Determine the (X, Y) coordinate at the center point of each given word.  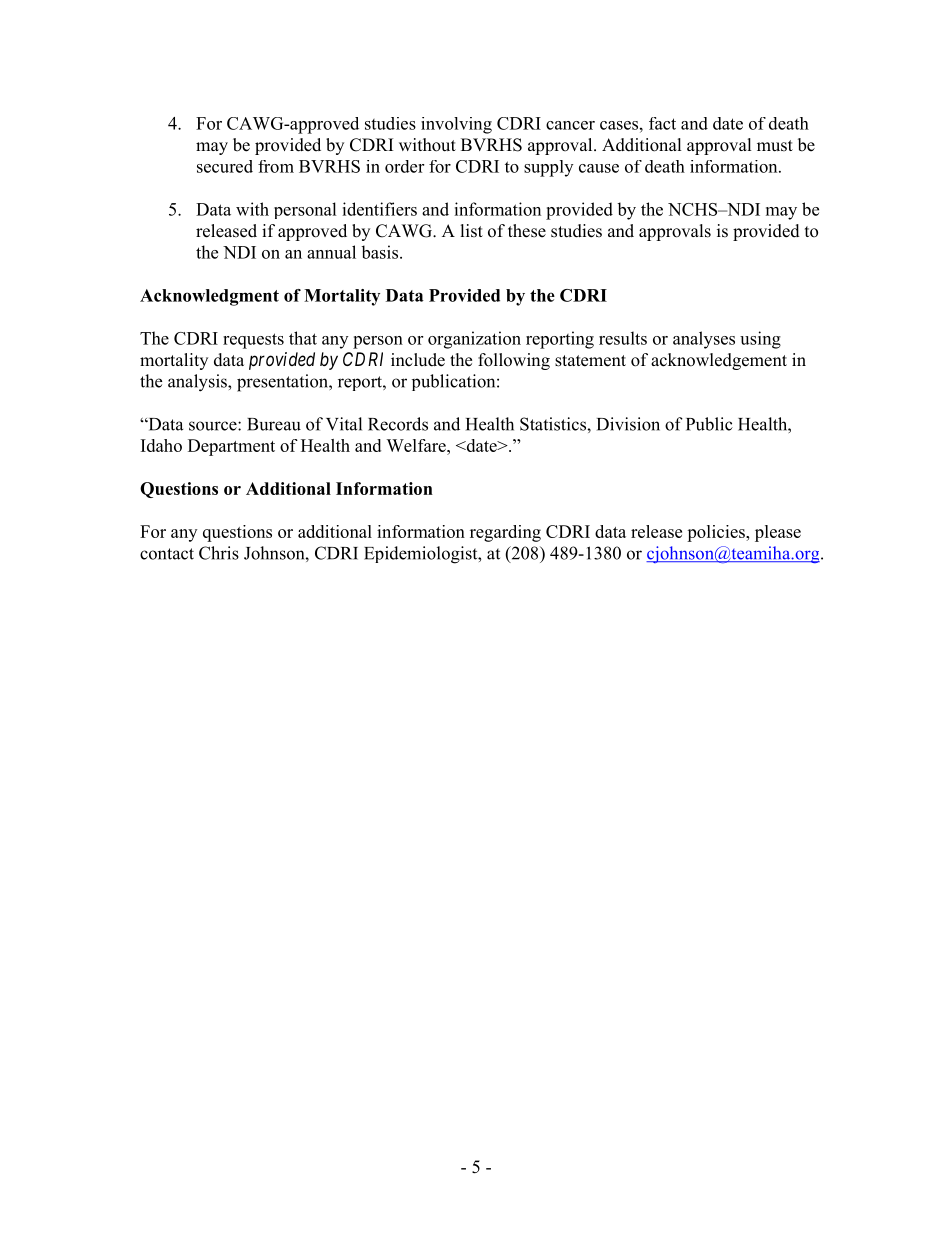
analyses (704, 340)
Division (628, 424)
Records (398, 424)
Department (231, 447)
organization (474, 340)
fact (662, 123)
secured (225, 166)
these (527, 231)
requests (253, 341)
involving (456, 125)
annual (331, 252)
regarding (505, 533)
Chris (219, 553)
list (472, 231)
